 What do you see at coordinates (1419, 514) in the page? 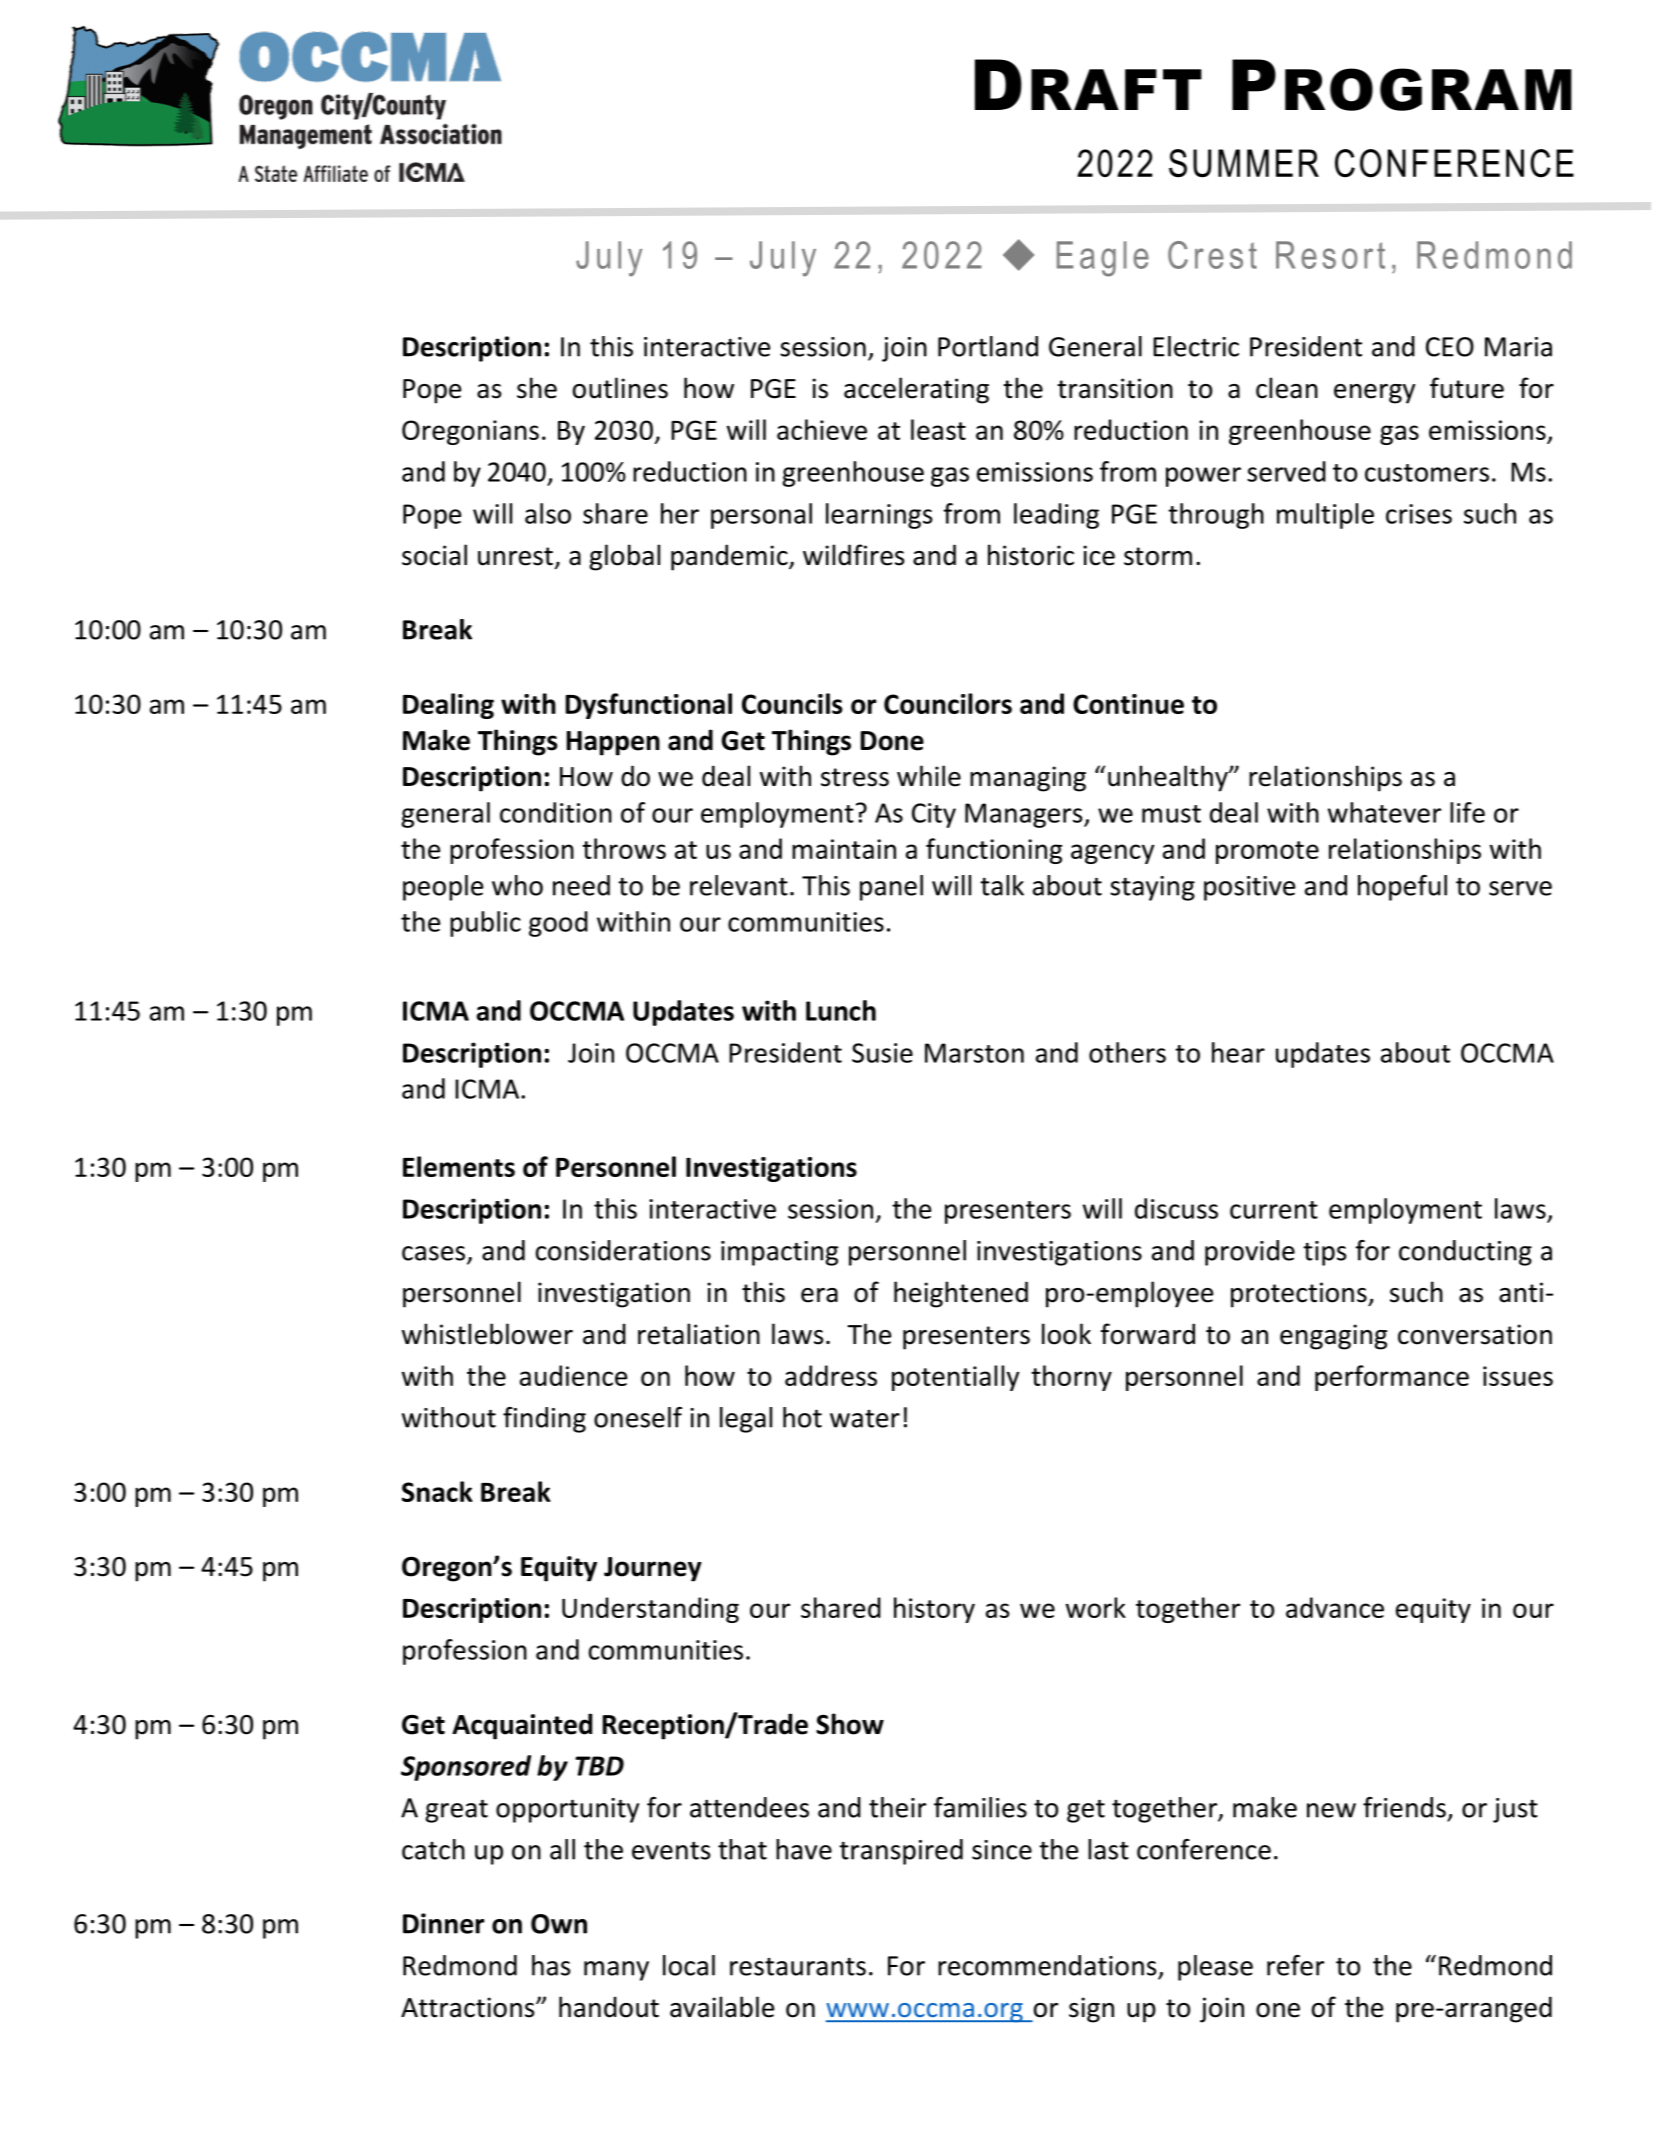
I see `crises` at bounding box center [1419, 514].
